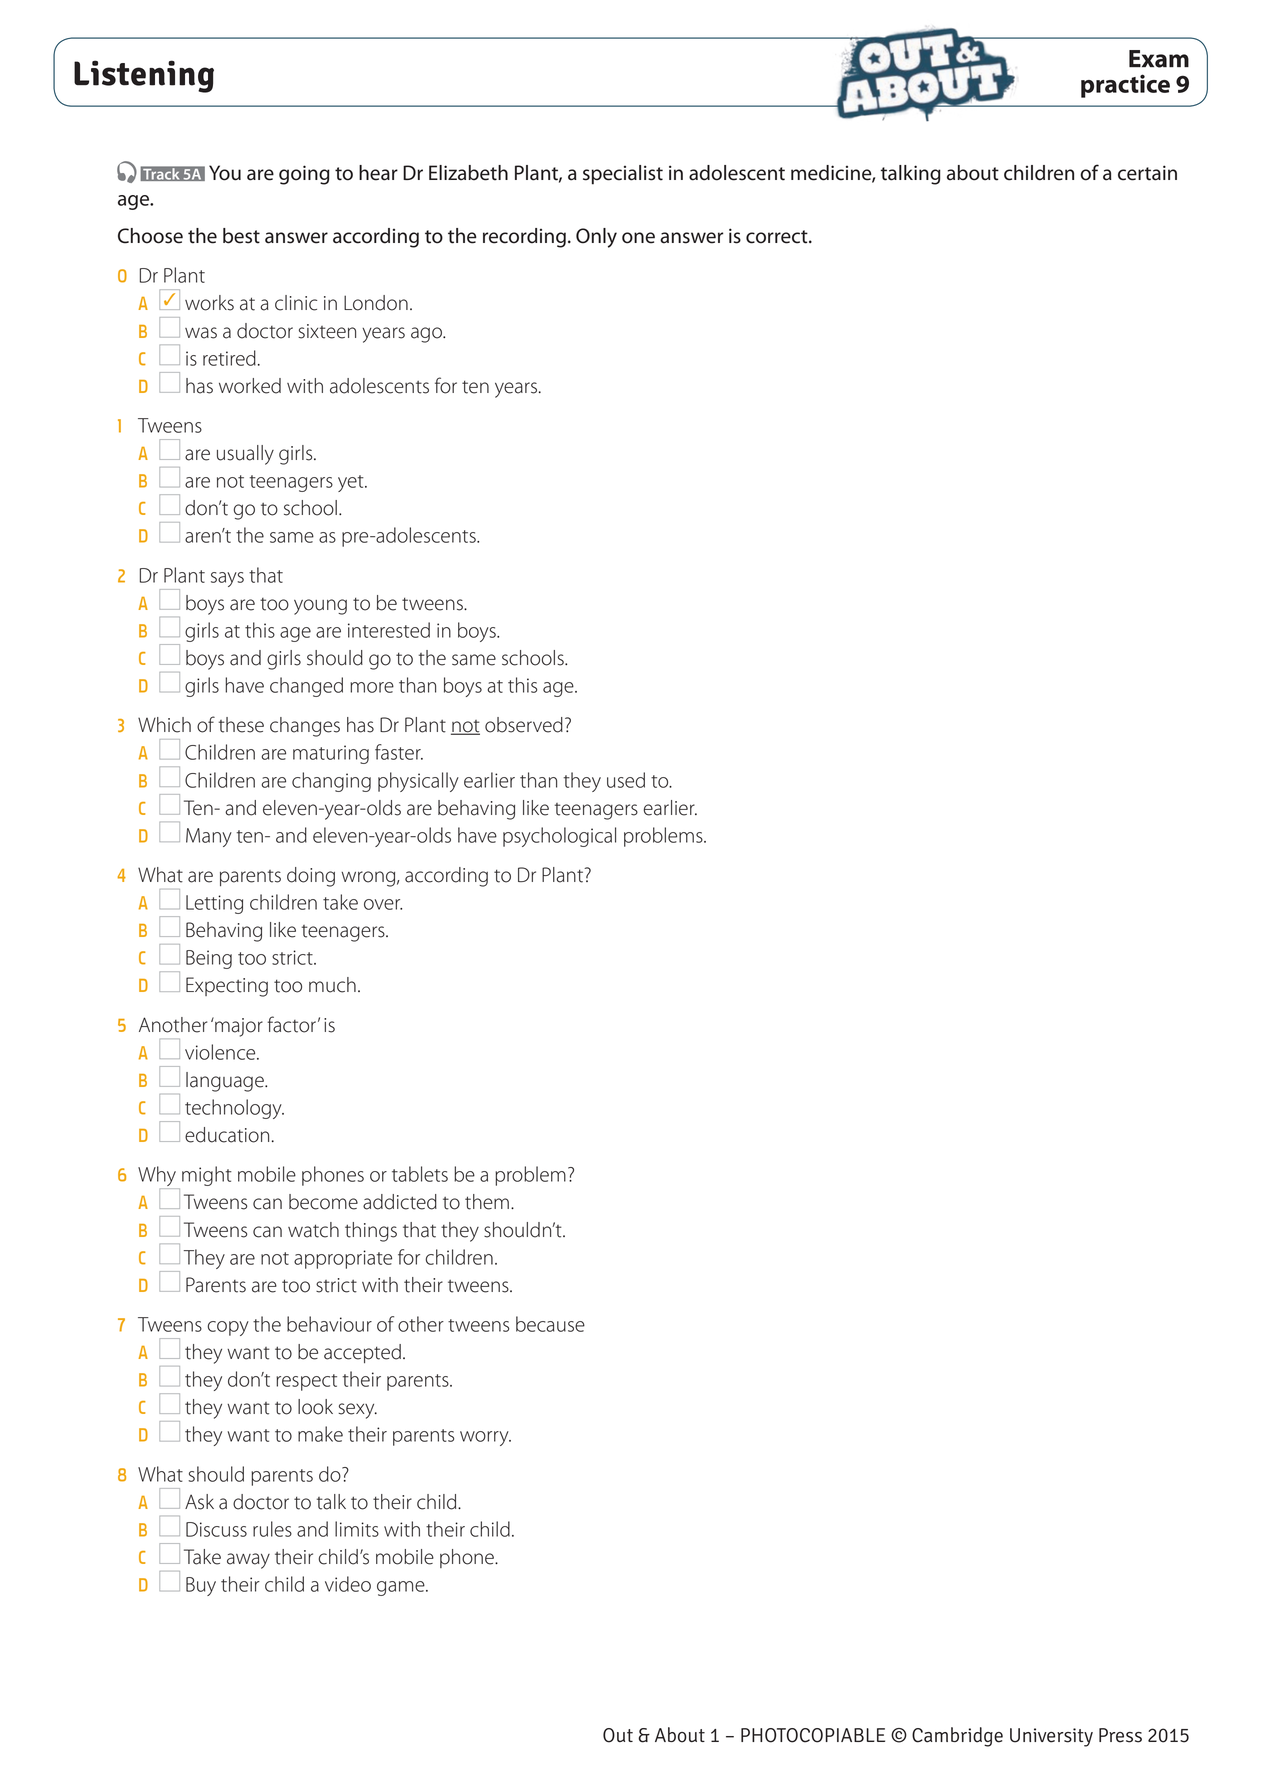 This screenshot has height=1785, width=1262. What do you see at coordinates (550, 1324) in the screenshot?
I see `because` at bounding box center [550, 1324].
